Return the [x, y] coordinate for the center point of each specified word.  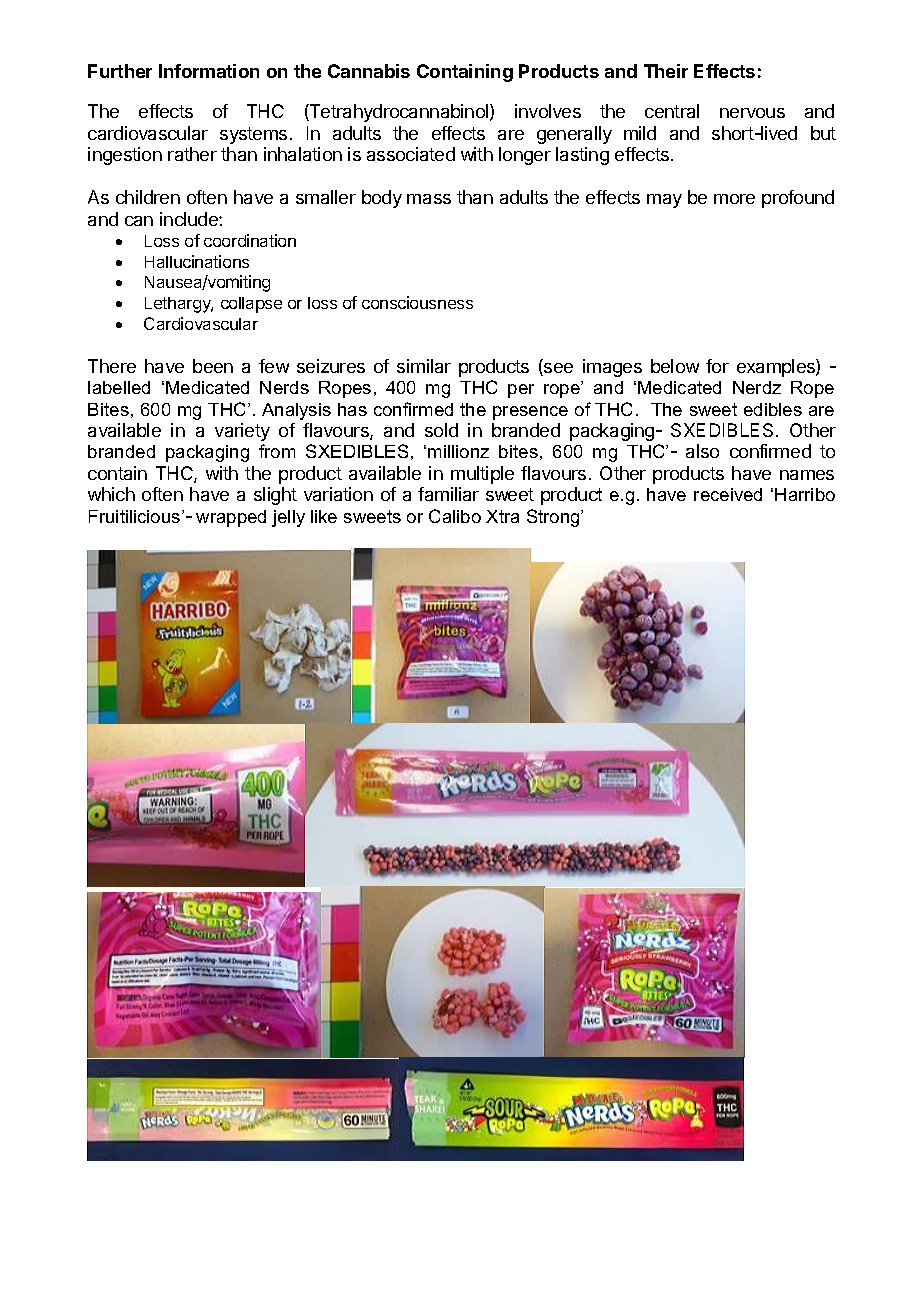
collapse [251, 305]
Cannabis [369, 71]
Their [666, 71]
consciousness [417, 302]
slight [275, 496]
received [728, 494]
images [612, 368]
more [734, 199]
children [148, 197]
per [521, 391]
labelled [119, 387]
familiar [448, 494]
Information [209, 71]
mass [429, 199]
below [675, 366]
